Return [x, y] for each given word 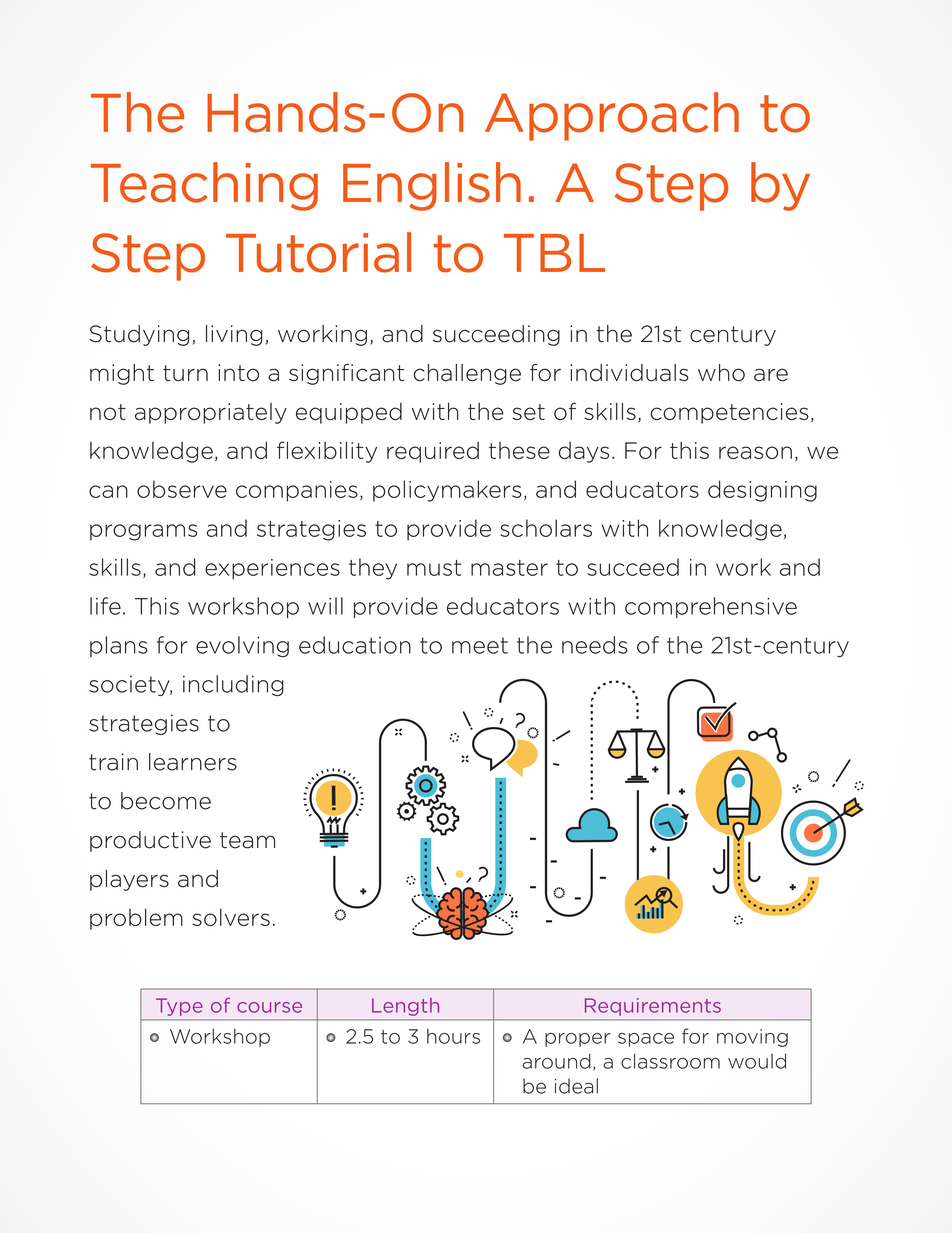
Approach [612, 116]
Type [179, 1007]
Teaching [204, 186]
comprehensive [711, 607]
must [434, 568]
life [105, 606]
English [432, 186]
